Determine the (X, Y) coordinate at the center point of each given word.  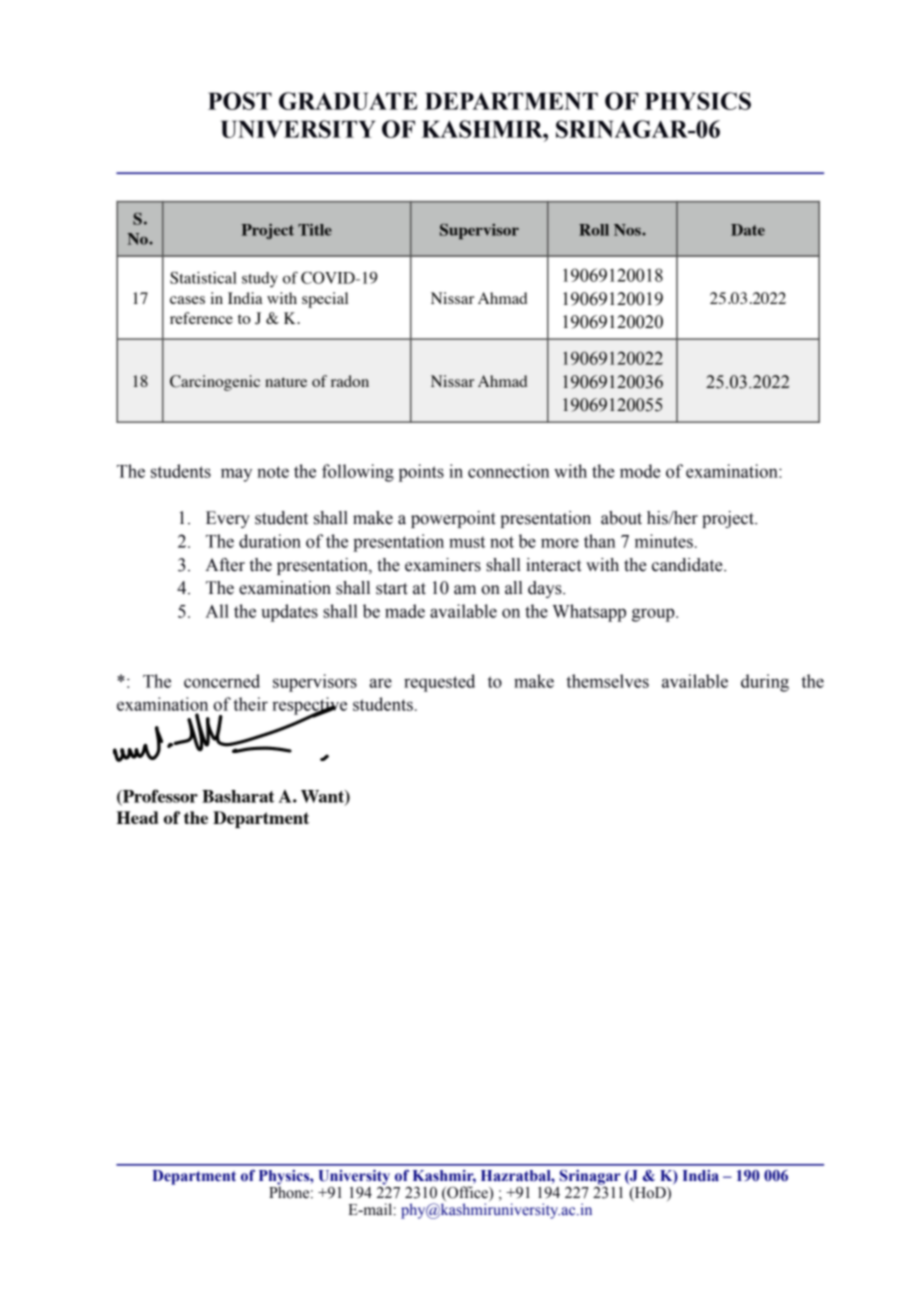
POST (240, 101)
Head (137, 817)
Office (467, 1193)
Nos (628, 230)
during (765, 683)
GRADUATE (348, 101)
